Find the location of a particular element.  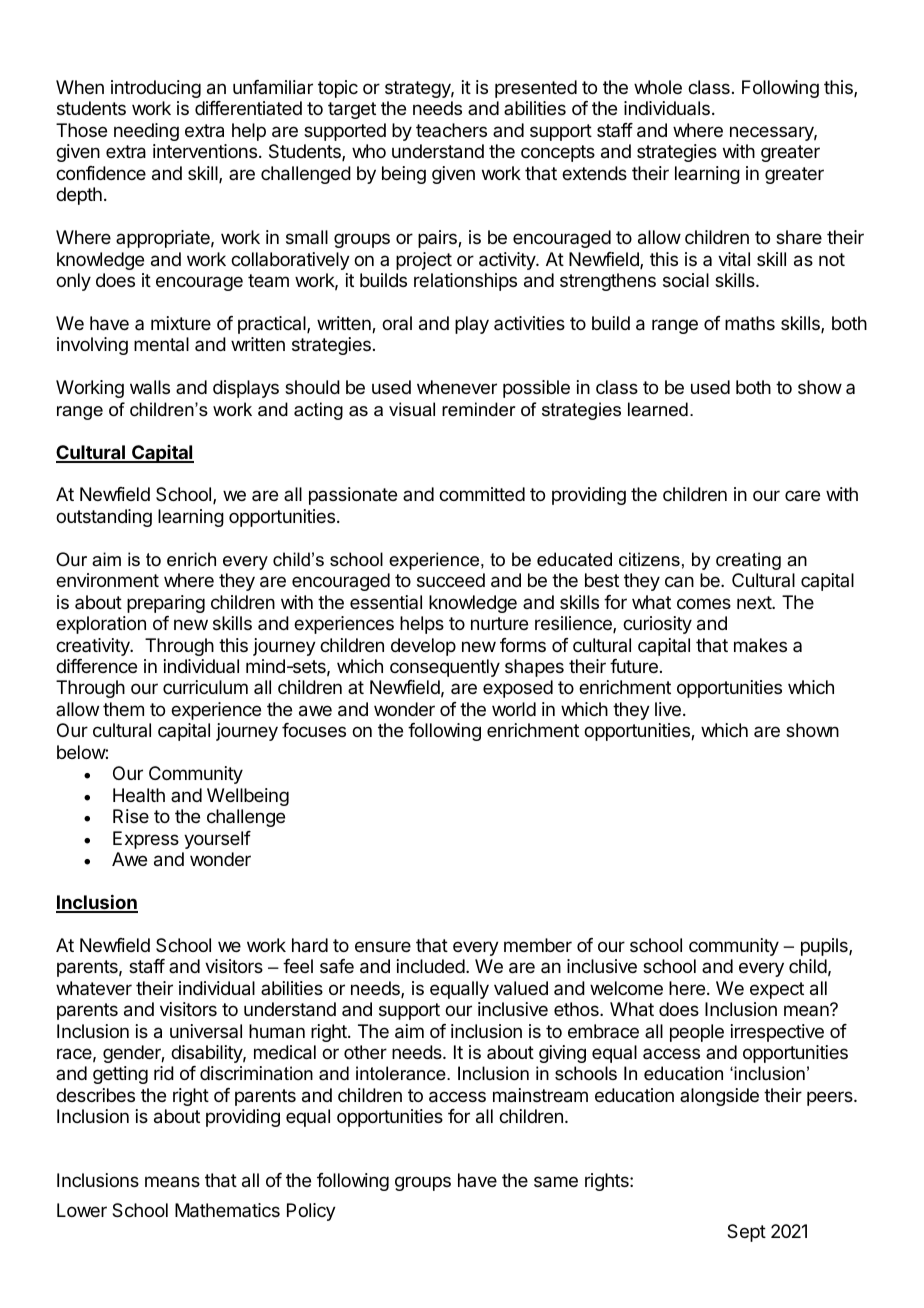

whole is located at coordinates (658, 87).
